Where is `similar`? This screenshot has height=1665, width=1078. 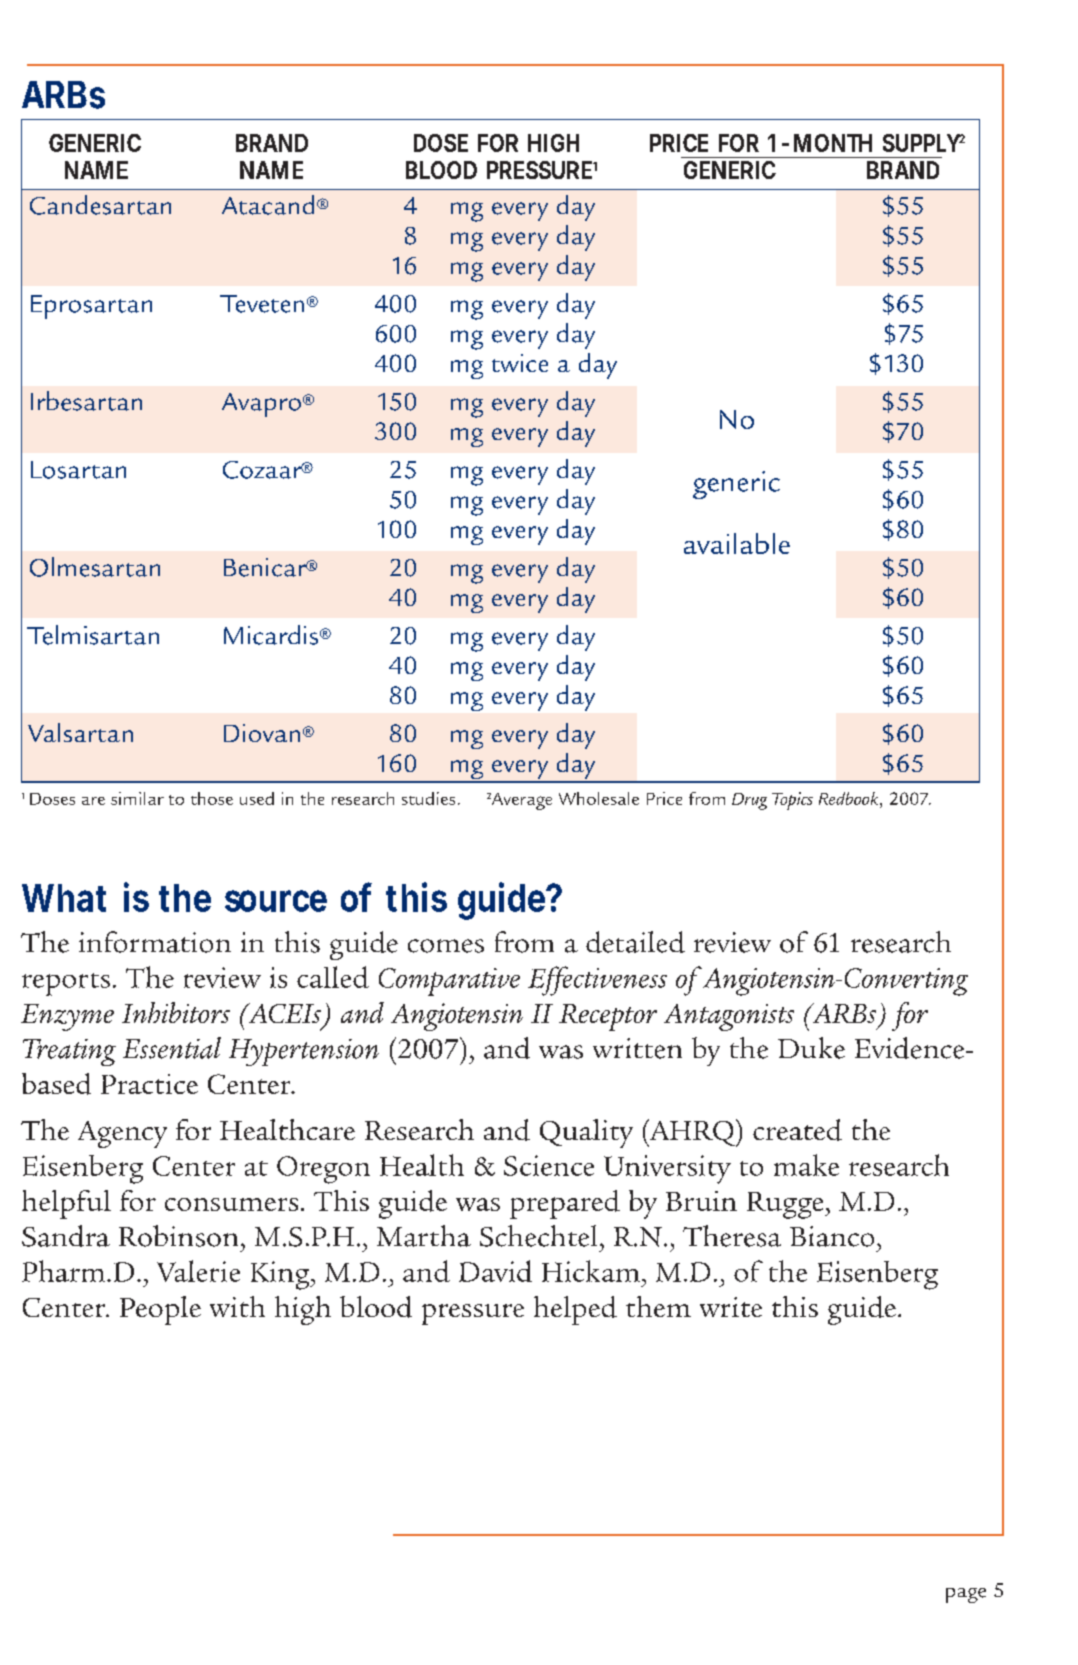 similar is located at coordinates (137, 798).
